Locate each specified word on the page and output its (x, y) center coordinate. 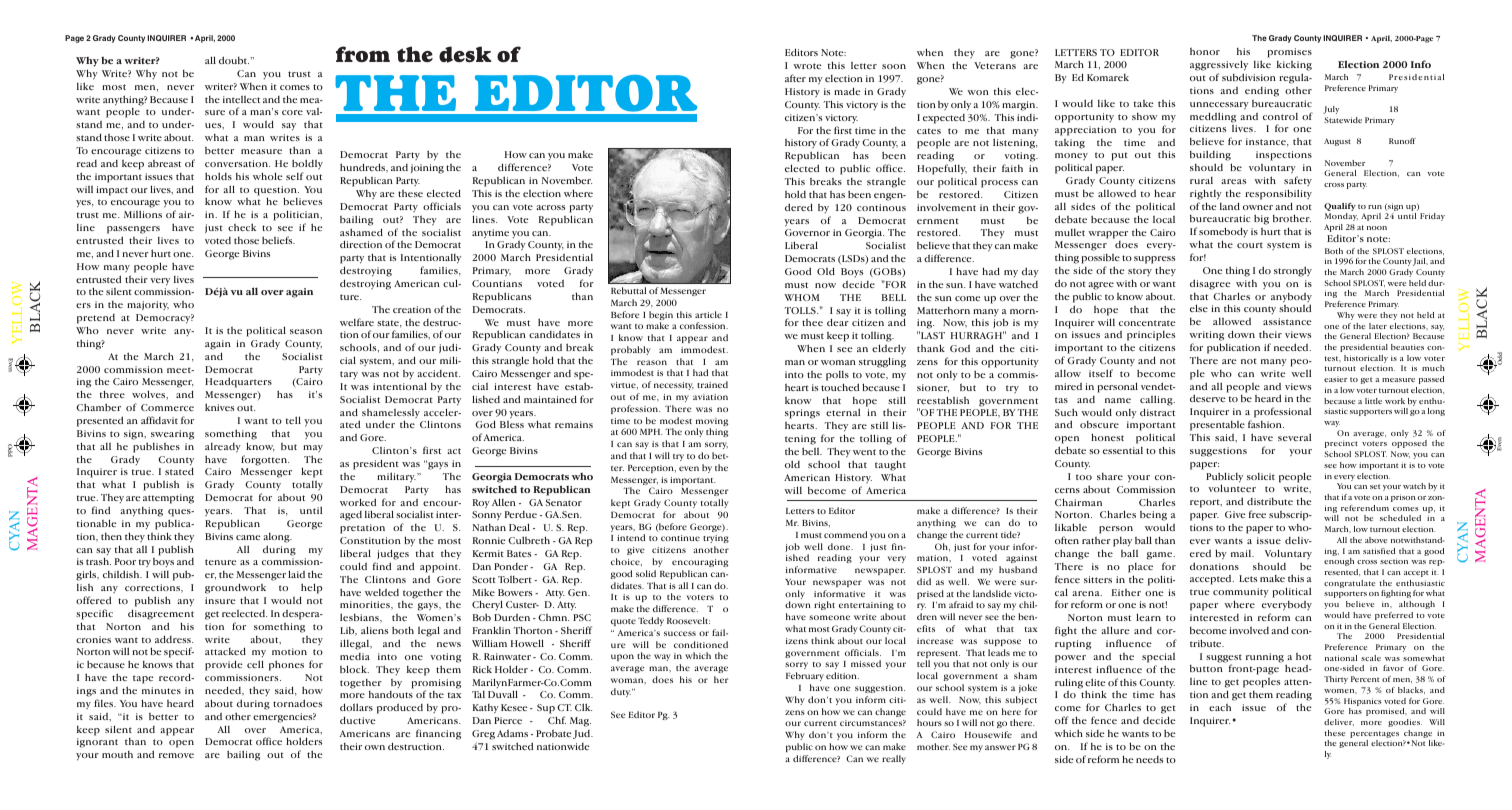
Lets (1248, 578)
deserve (1208, 398)
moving (712, 423)
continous (881, 207)
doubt (234, 60)
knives (219, 407)
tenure (221, 562)
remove (176, 755)
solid (646, 573)
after (795, 78)
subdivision (1249, 77)
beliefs (278, 240)
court (1250, 245)
